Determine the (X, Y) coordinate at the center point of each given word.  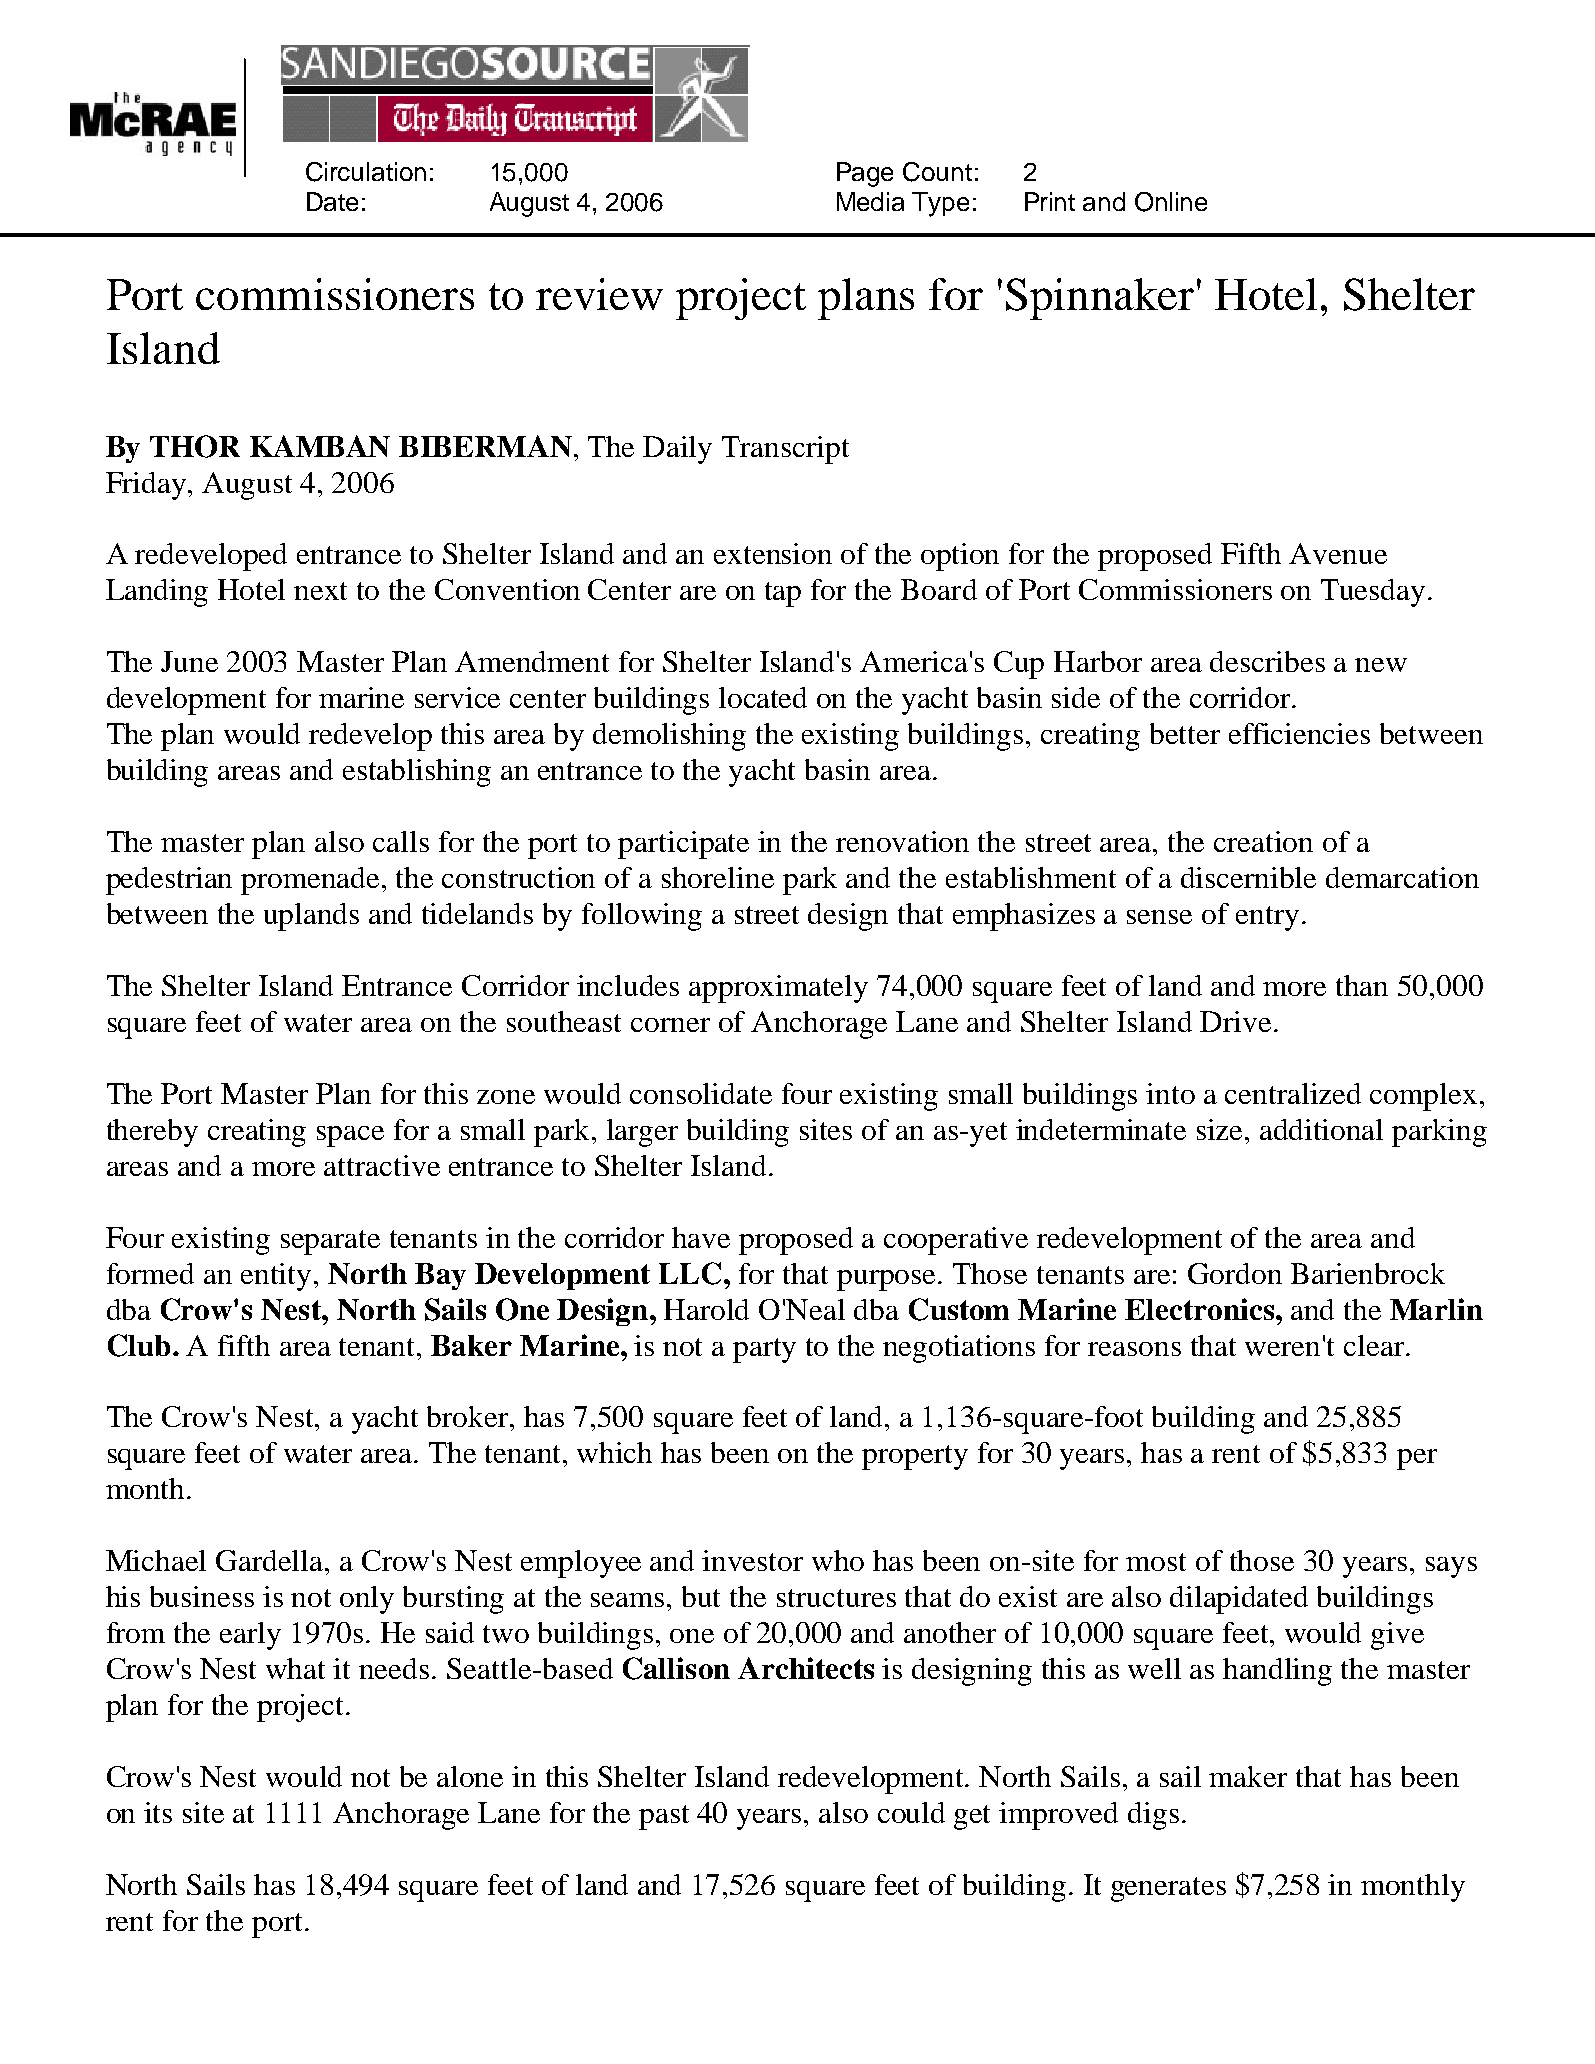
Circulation (366, 172)
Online (1171, 202)
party (764, 1350)
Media (870, 201)
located (763, 697)
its (158, 1812)
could (911, 1812)
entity (276, 1277)
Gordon (1235, 1273)
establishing (417, 773)
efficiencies (1299, 733)
